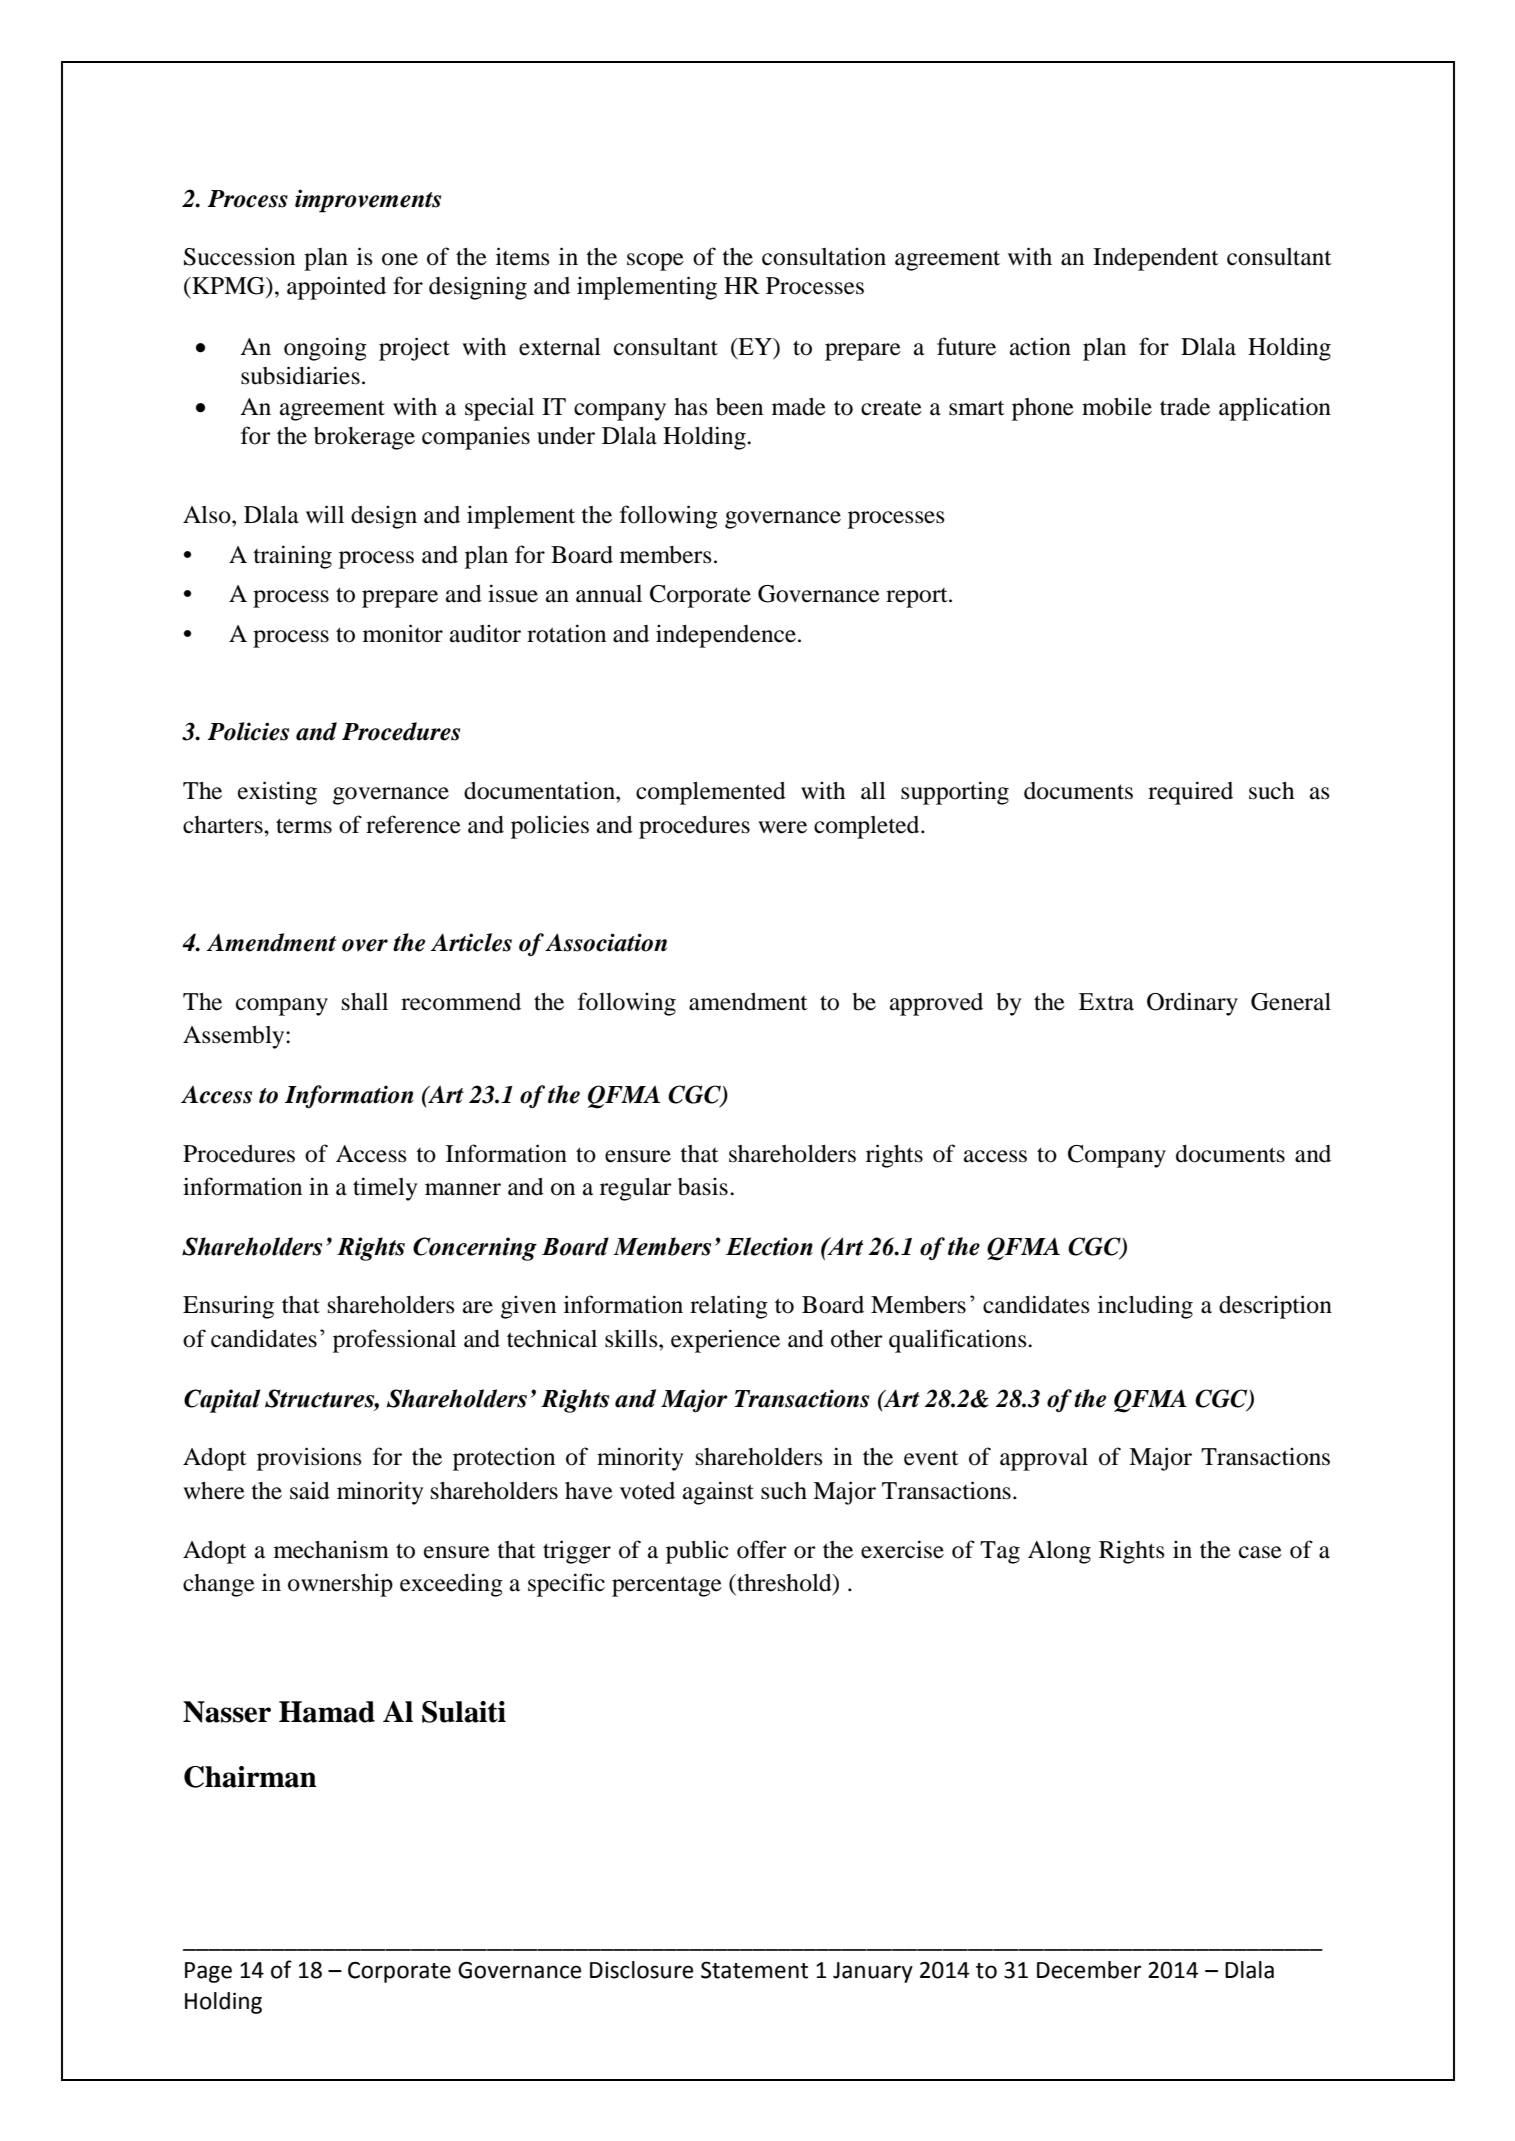 The image size is (1515, 2141). I want to click on Statement, so click(754, 1970).
